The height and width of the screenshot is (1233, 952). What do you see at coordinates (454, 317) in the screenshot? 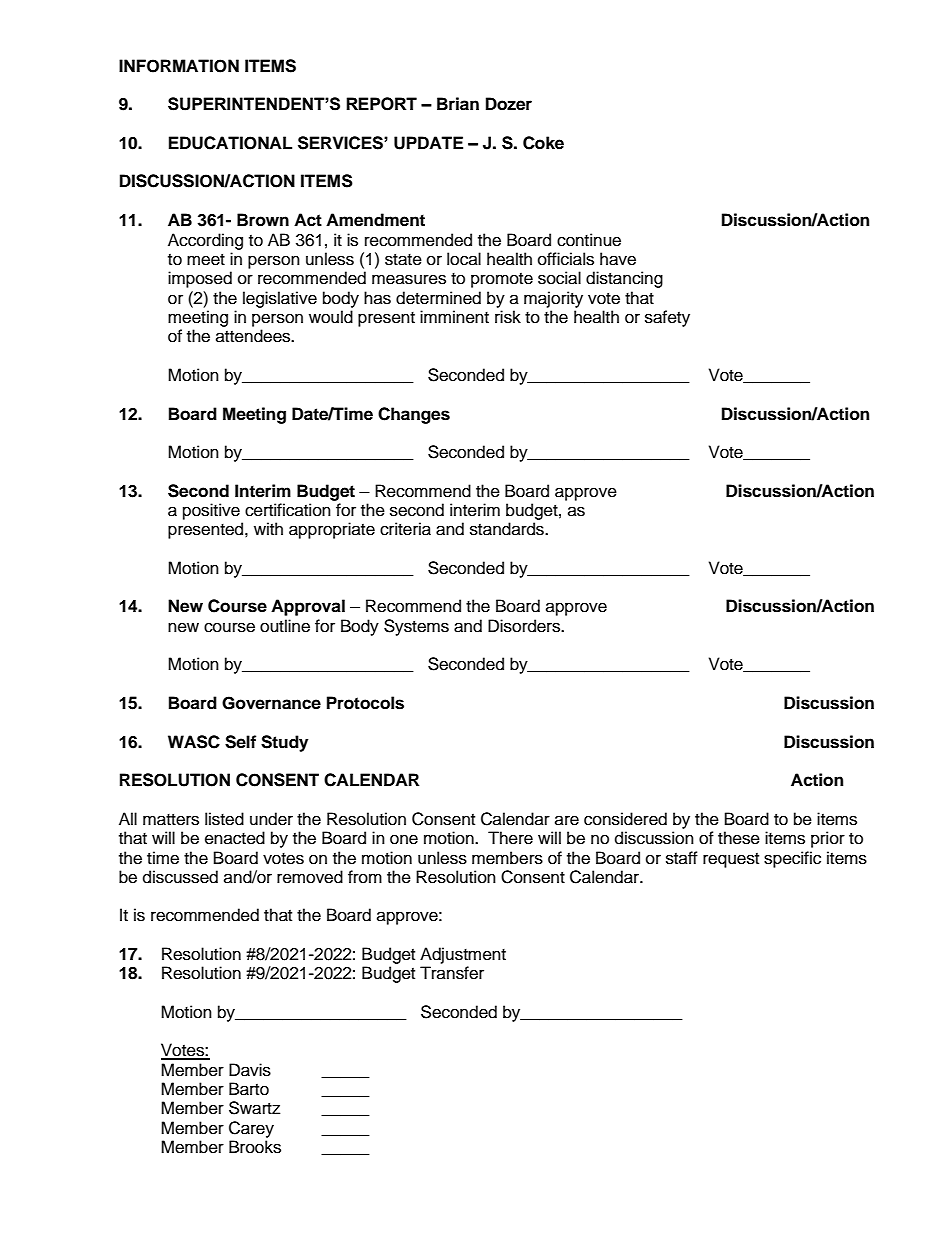
I see `imminent` at bounding box center [454, 317].
